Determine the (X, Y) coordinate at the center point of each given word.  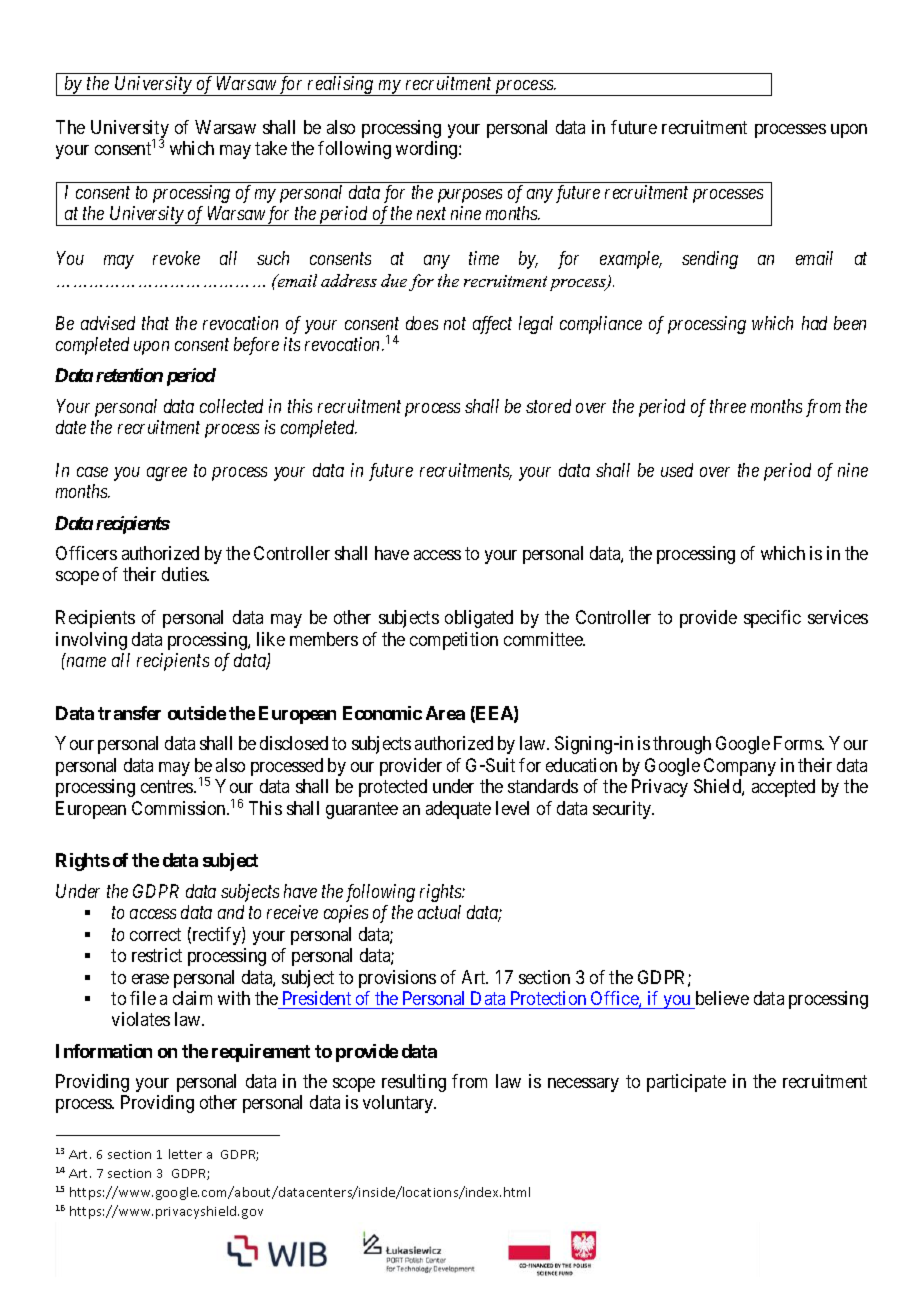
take (271, 148)
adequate (458, 810)
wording (428, 150)
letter (185, 1154)
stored (548, 406)
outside (197, 713)
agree (167, 474)
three (728, 406)
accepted (783, 788)
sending (710, 260)
